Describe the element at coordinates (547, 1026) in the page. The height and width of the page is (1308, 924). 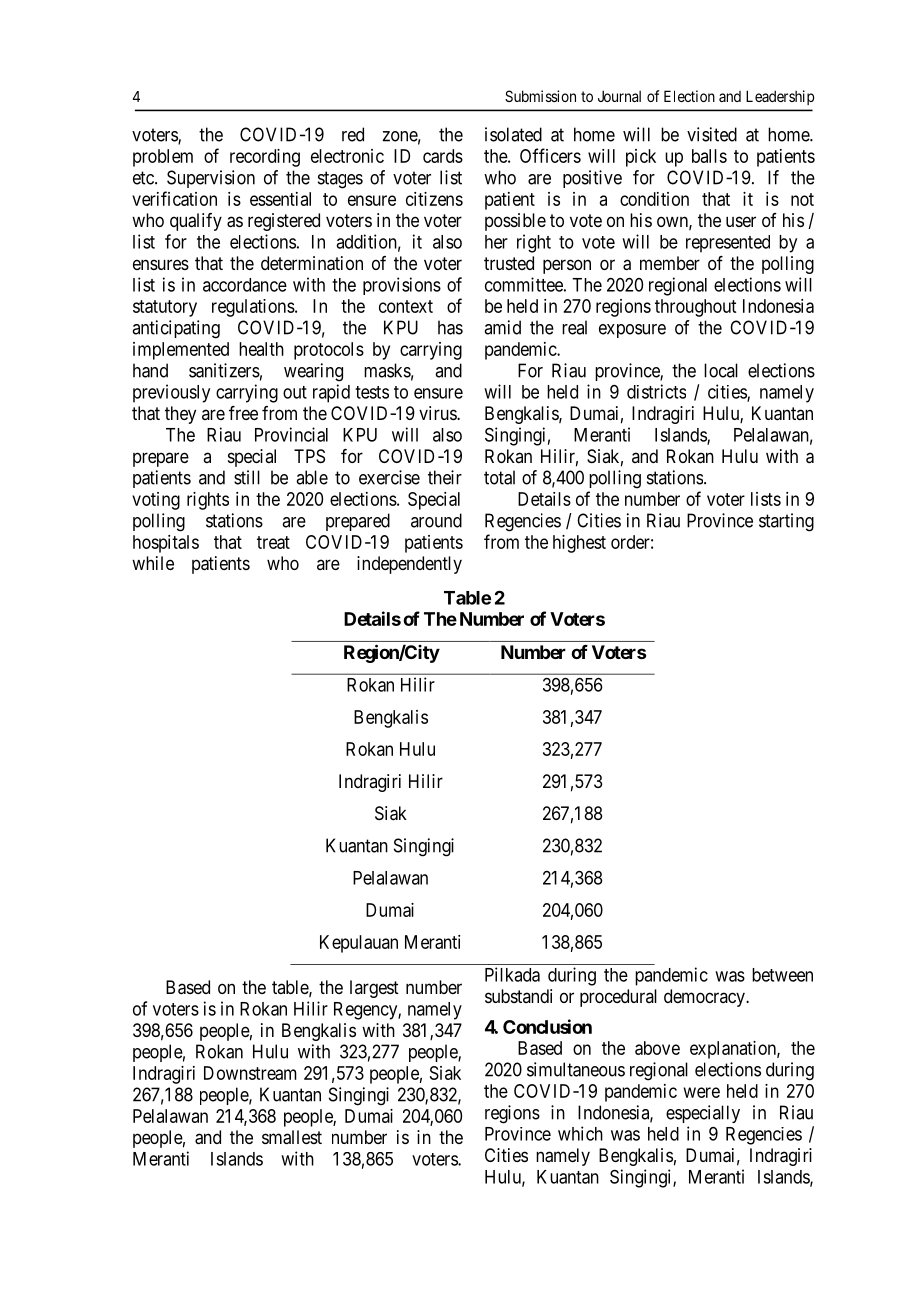
I see `Conclusion` at that location.
